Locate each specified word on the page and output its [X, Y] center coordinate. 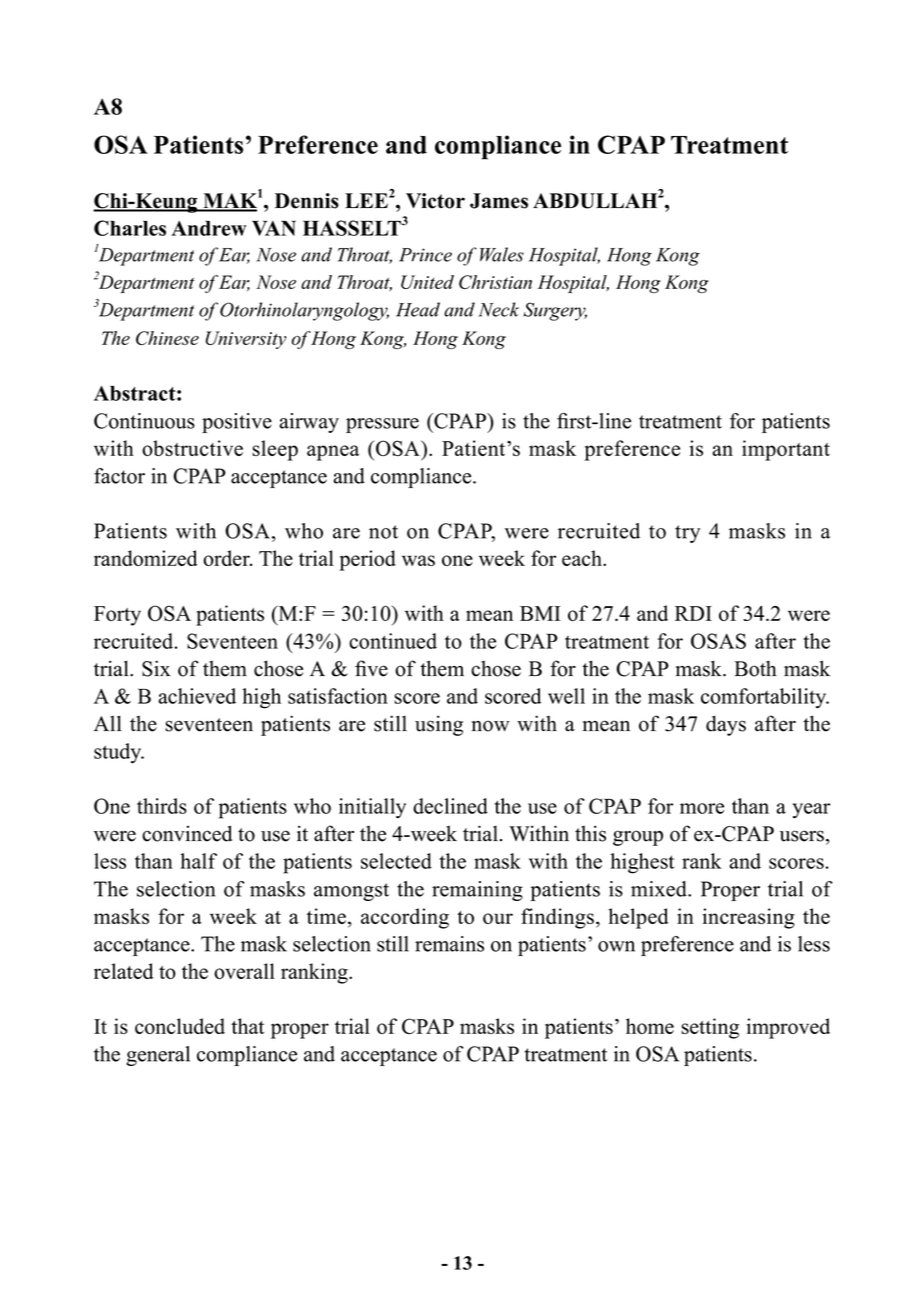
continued [393, 641]
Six [156, 668]
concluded [180, 1026]
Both [755, 668]
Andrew [208, 228]
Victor [435, 201]
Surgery [555, 311]
